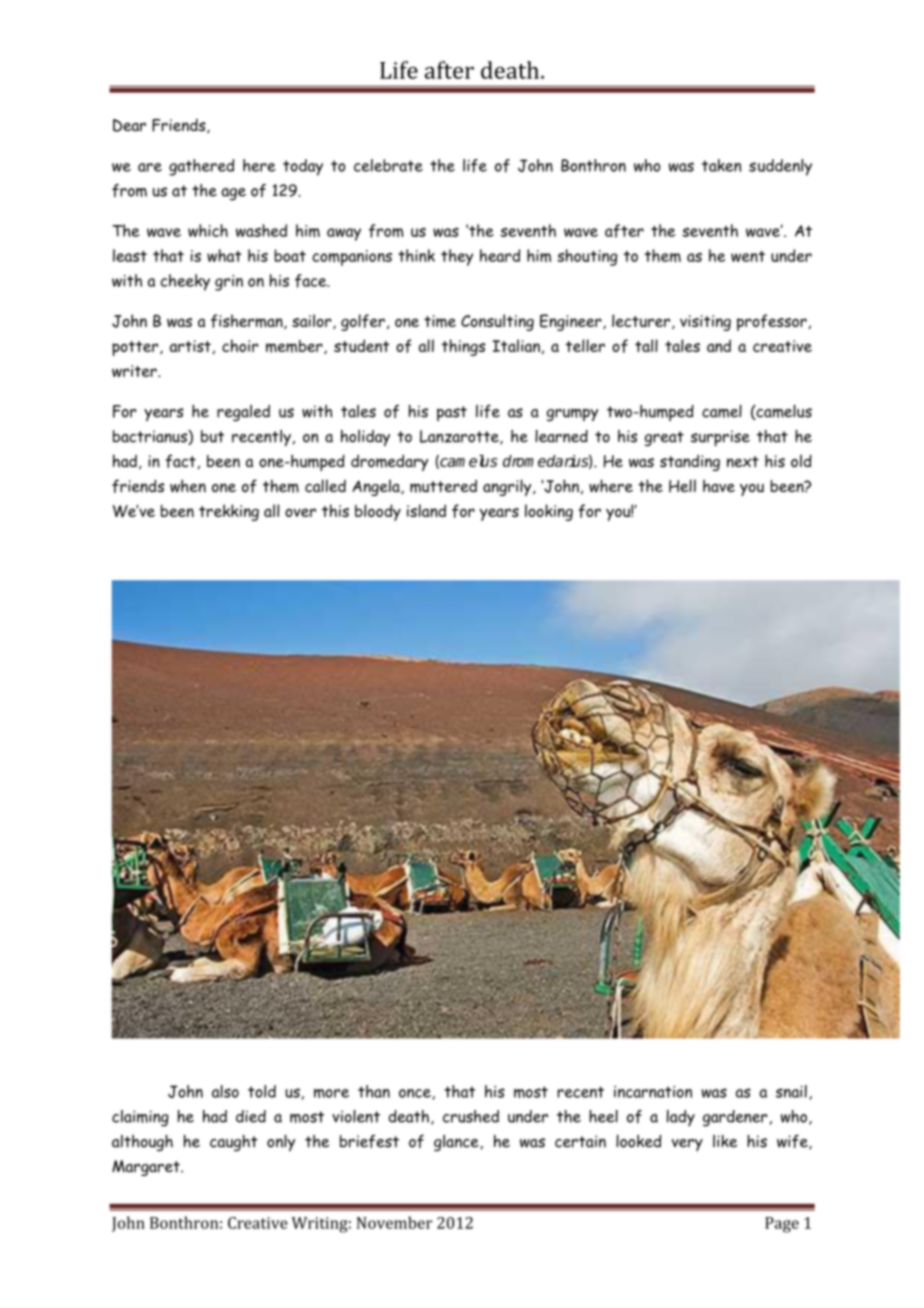  What do you see at coordinates (719, 486) in the page?
I see `have` at bounding box center [719, 486].
